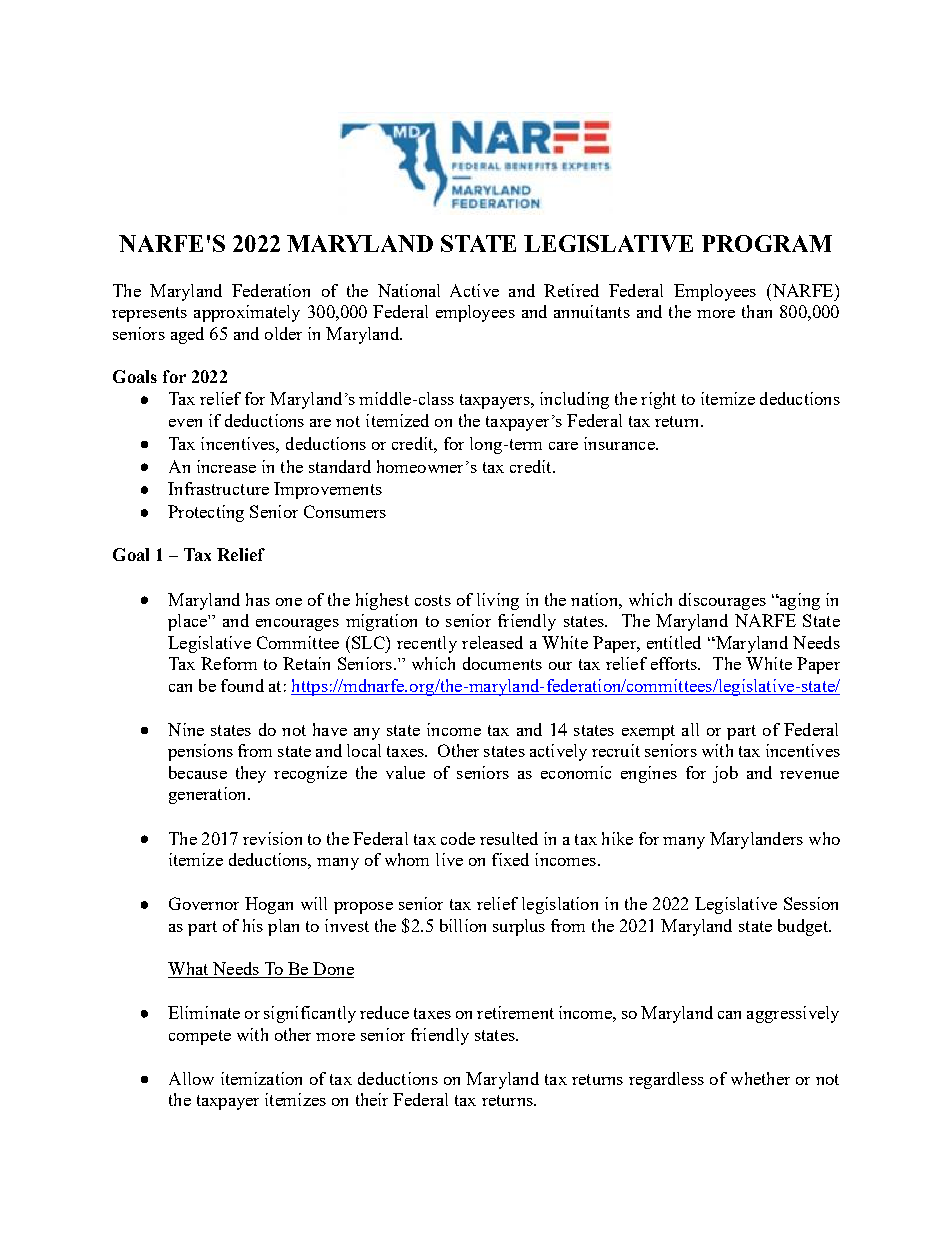 This image has height=1233, width=952. What do you see at coordinates (209, 795) in the image?
I see `generation` at bounding box center [209, 795].
